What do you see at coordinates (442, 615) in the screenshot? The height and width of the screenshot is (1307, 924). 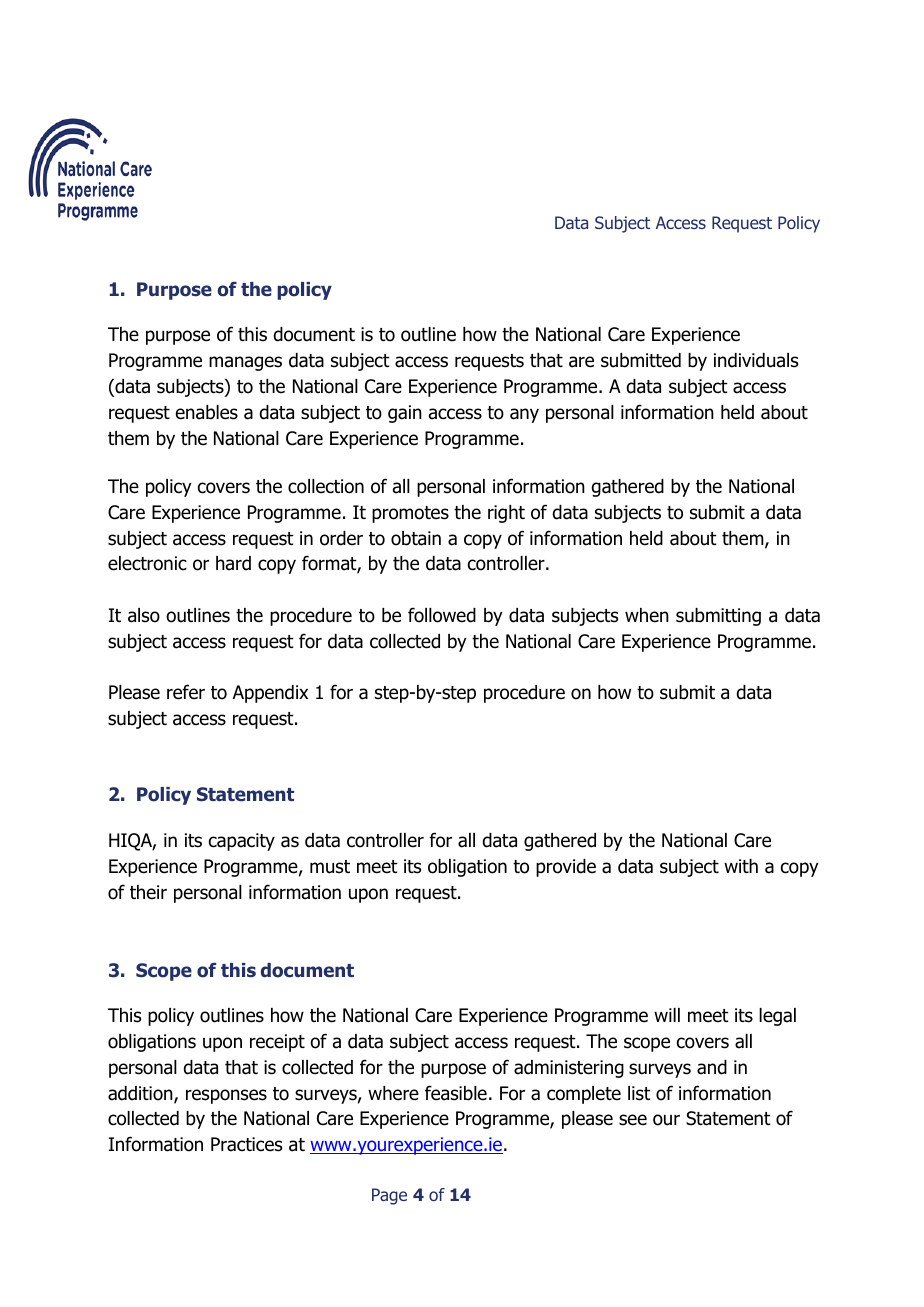 I see `followed` at bounding box center [442, 615].
